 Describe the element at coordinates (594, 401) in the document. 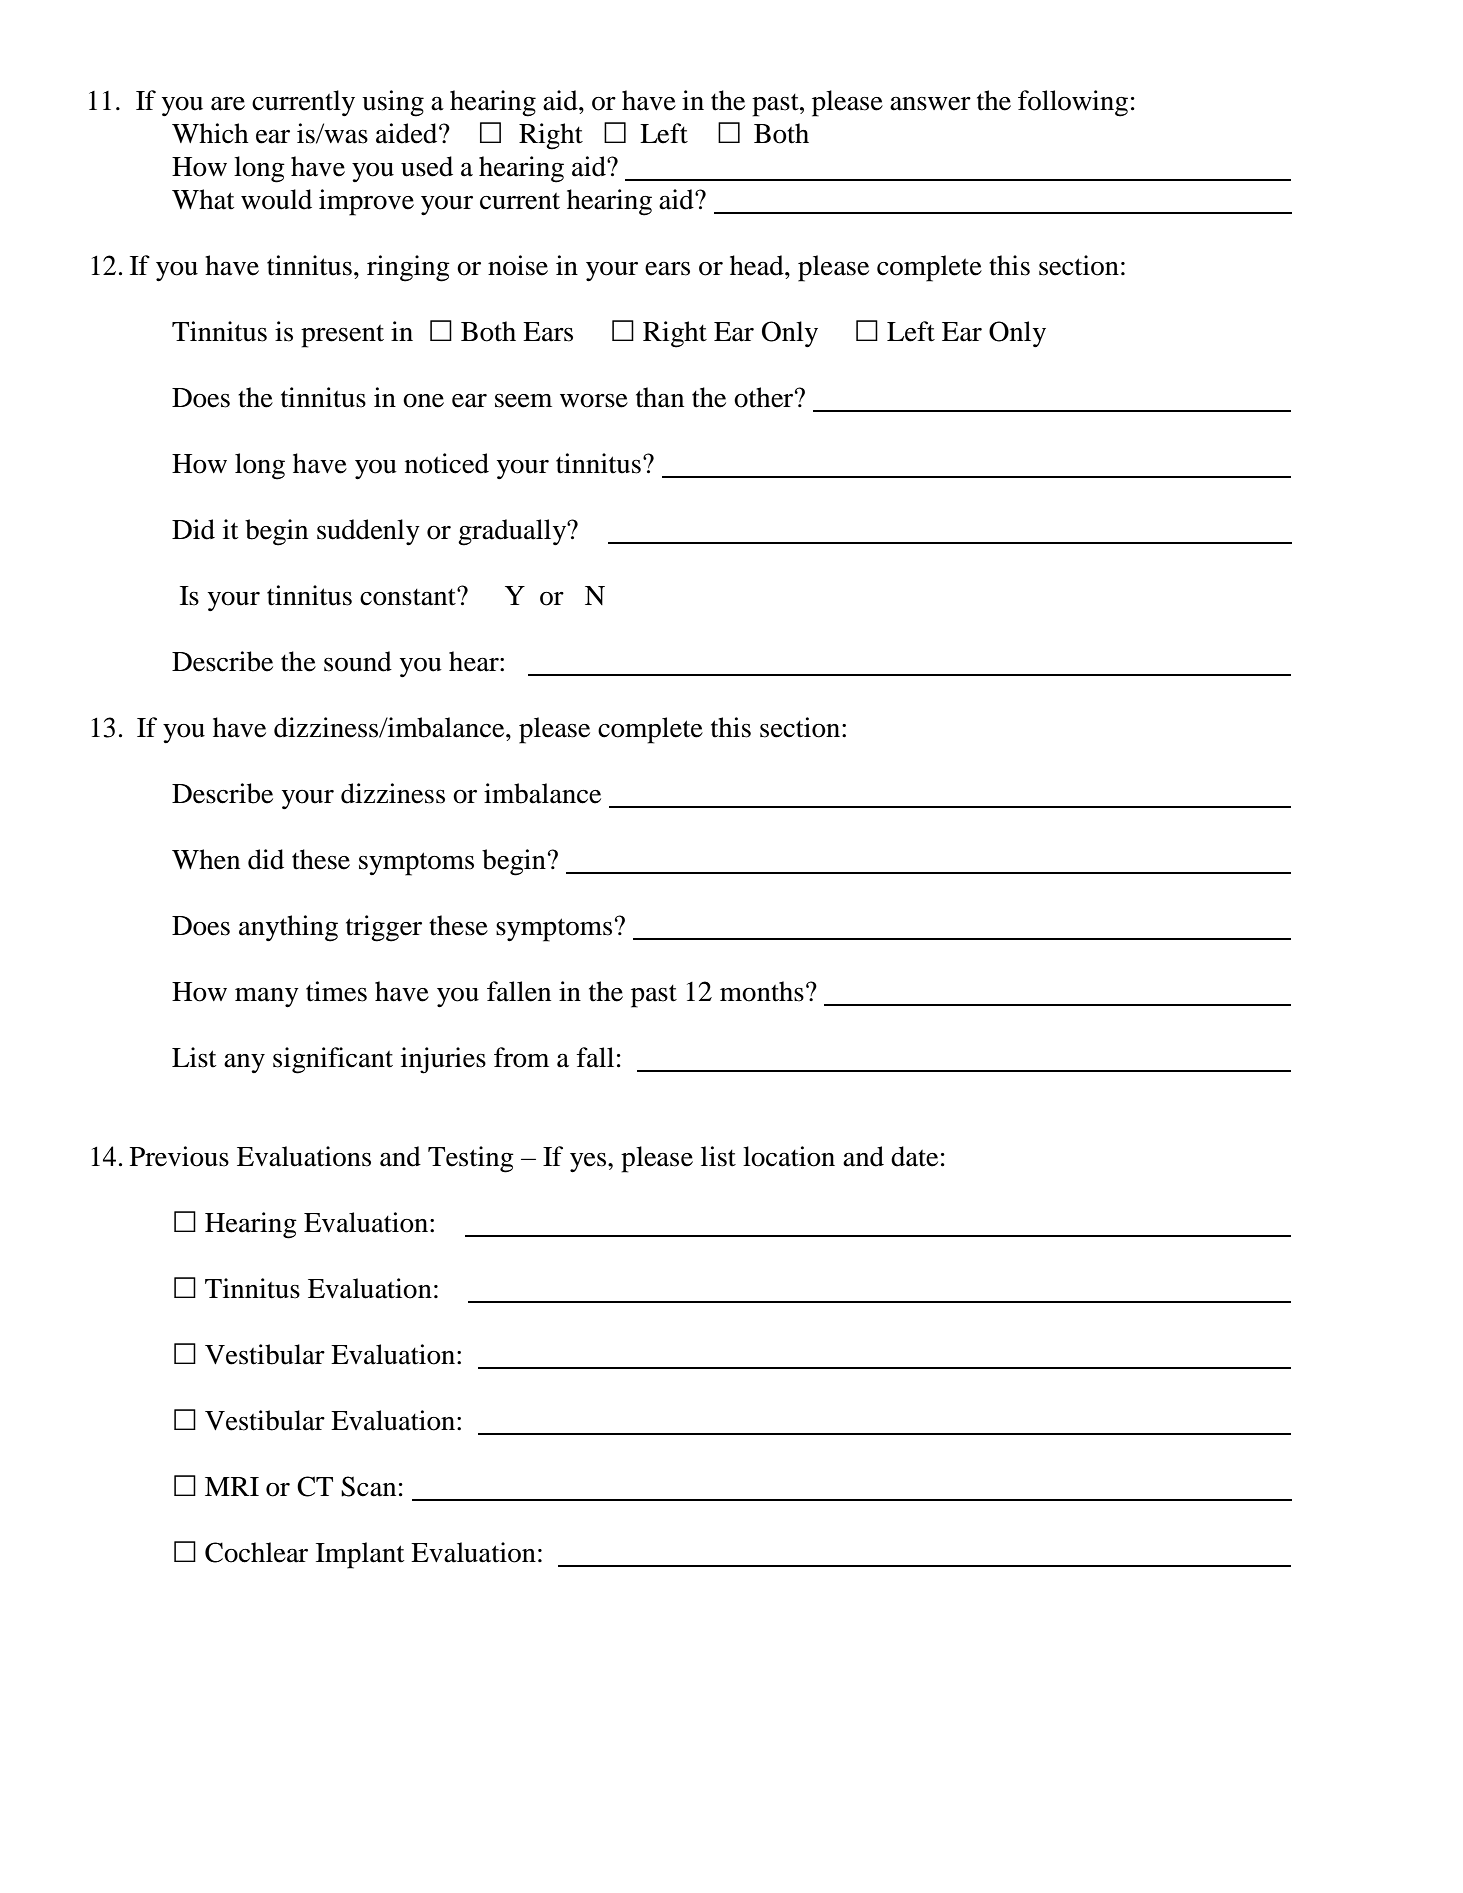

I see `worse` at that location.
